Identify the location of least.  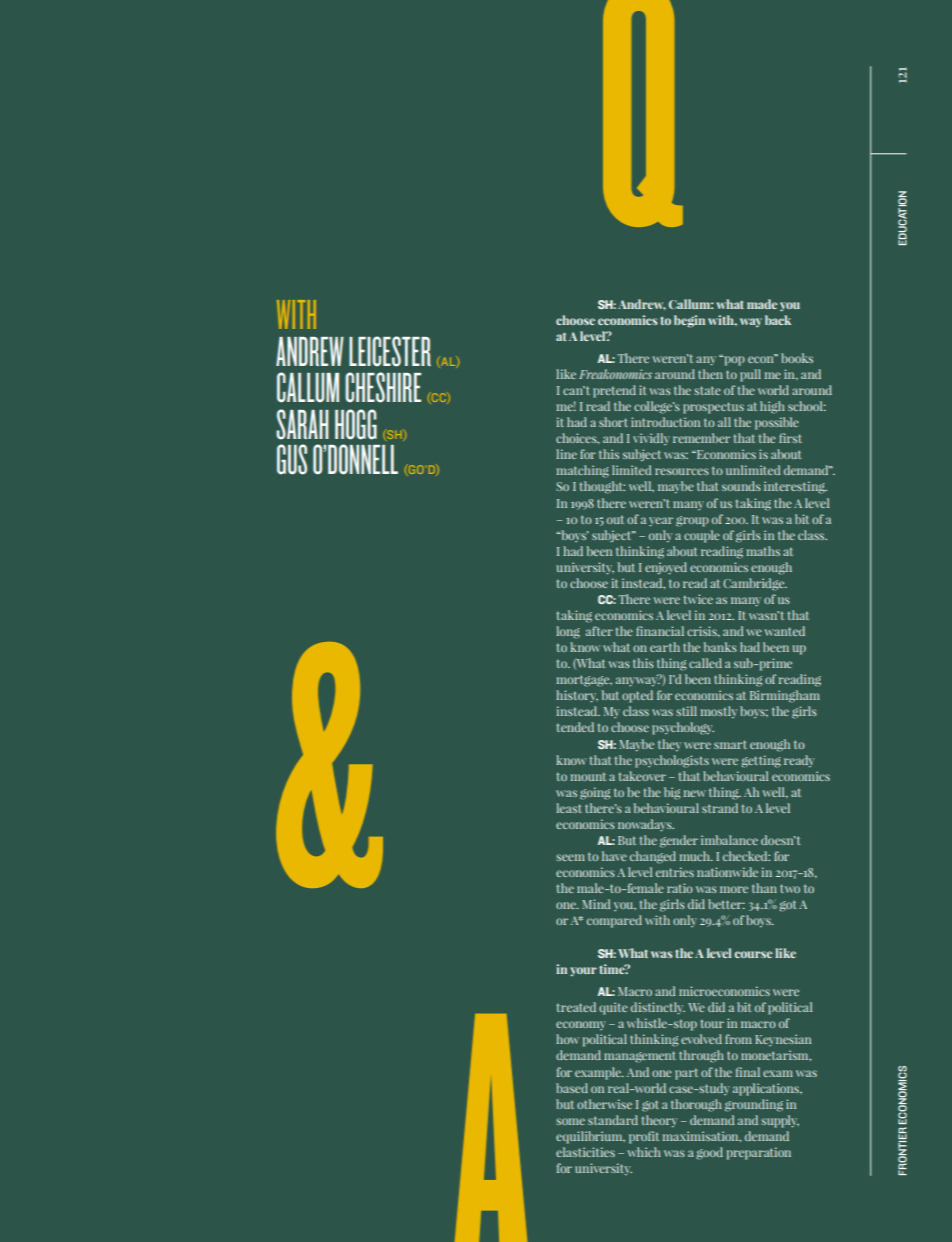
(569, 808).
